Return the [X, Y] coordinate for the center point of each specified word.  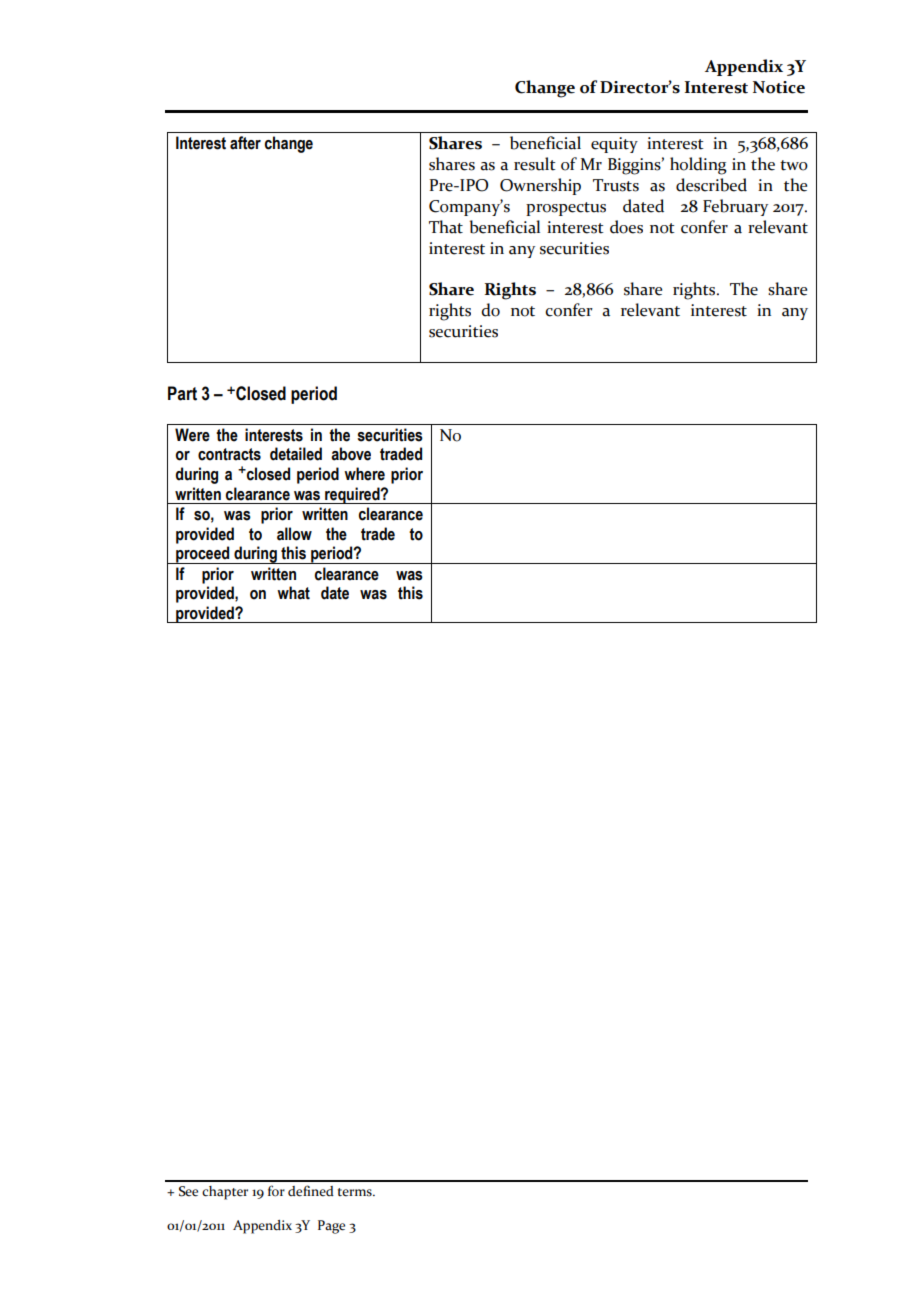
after [245, 143]
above [351, 454]
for [276, 1191]
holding [698, 166]
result [535, 164]
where [364, 474]
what [293, 593]
